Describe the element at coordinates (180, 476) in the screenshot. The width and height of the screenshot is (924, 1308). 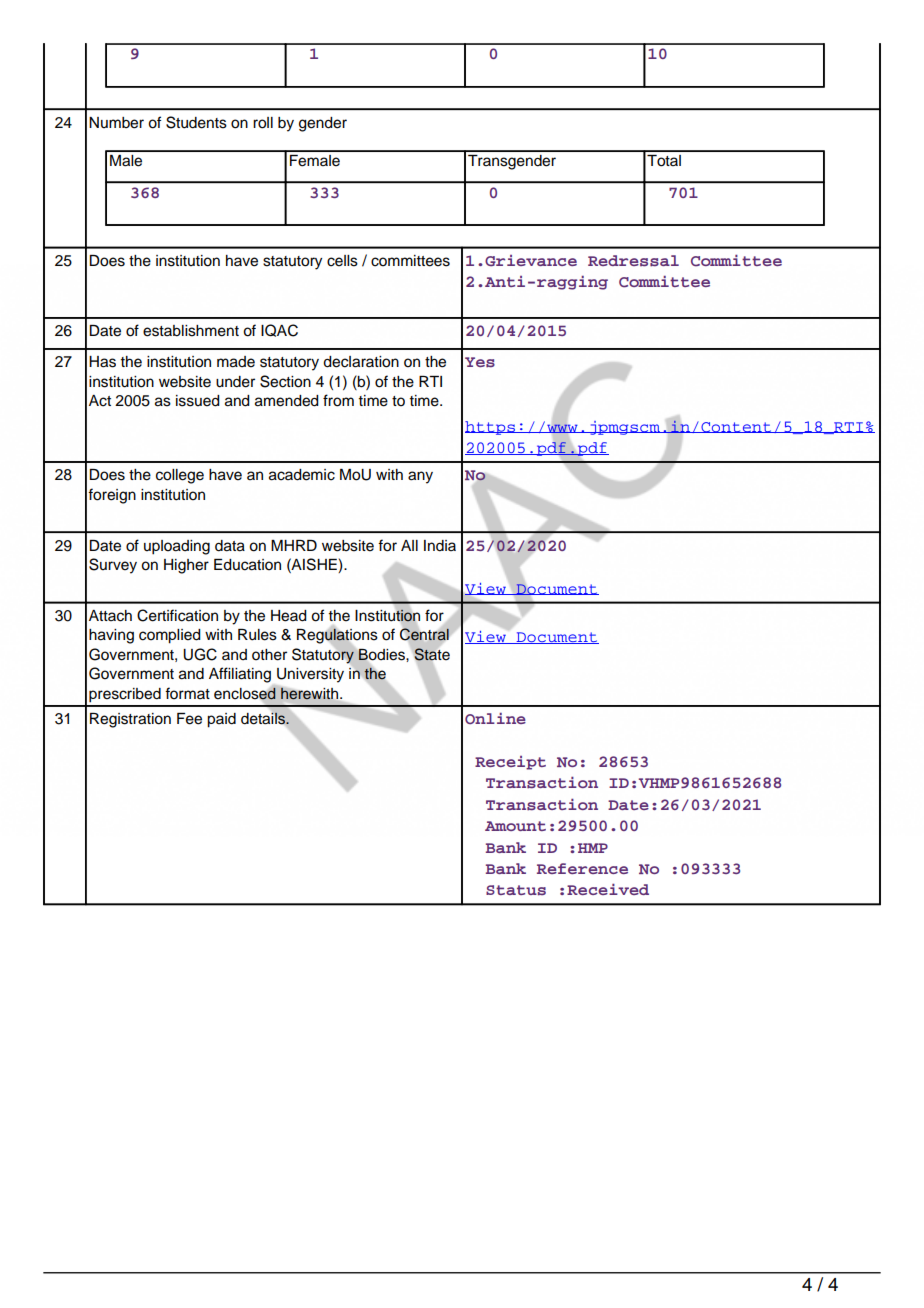
I see `college` at that location.
